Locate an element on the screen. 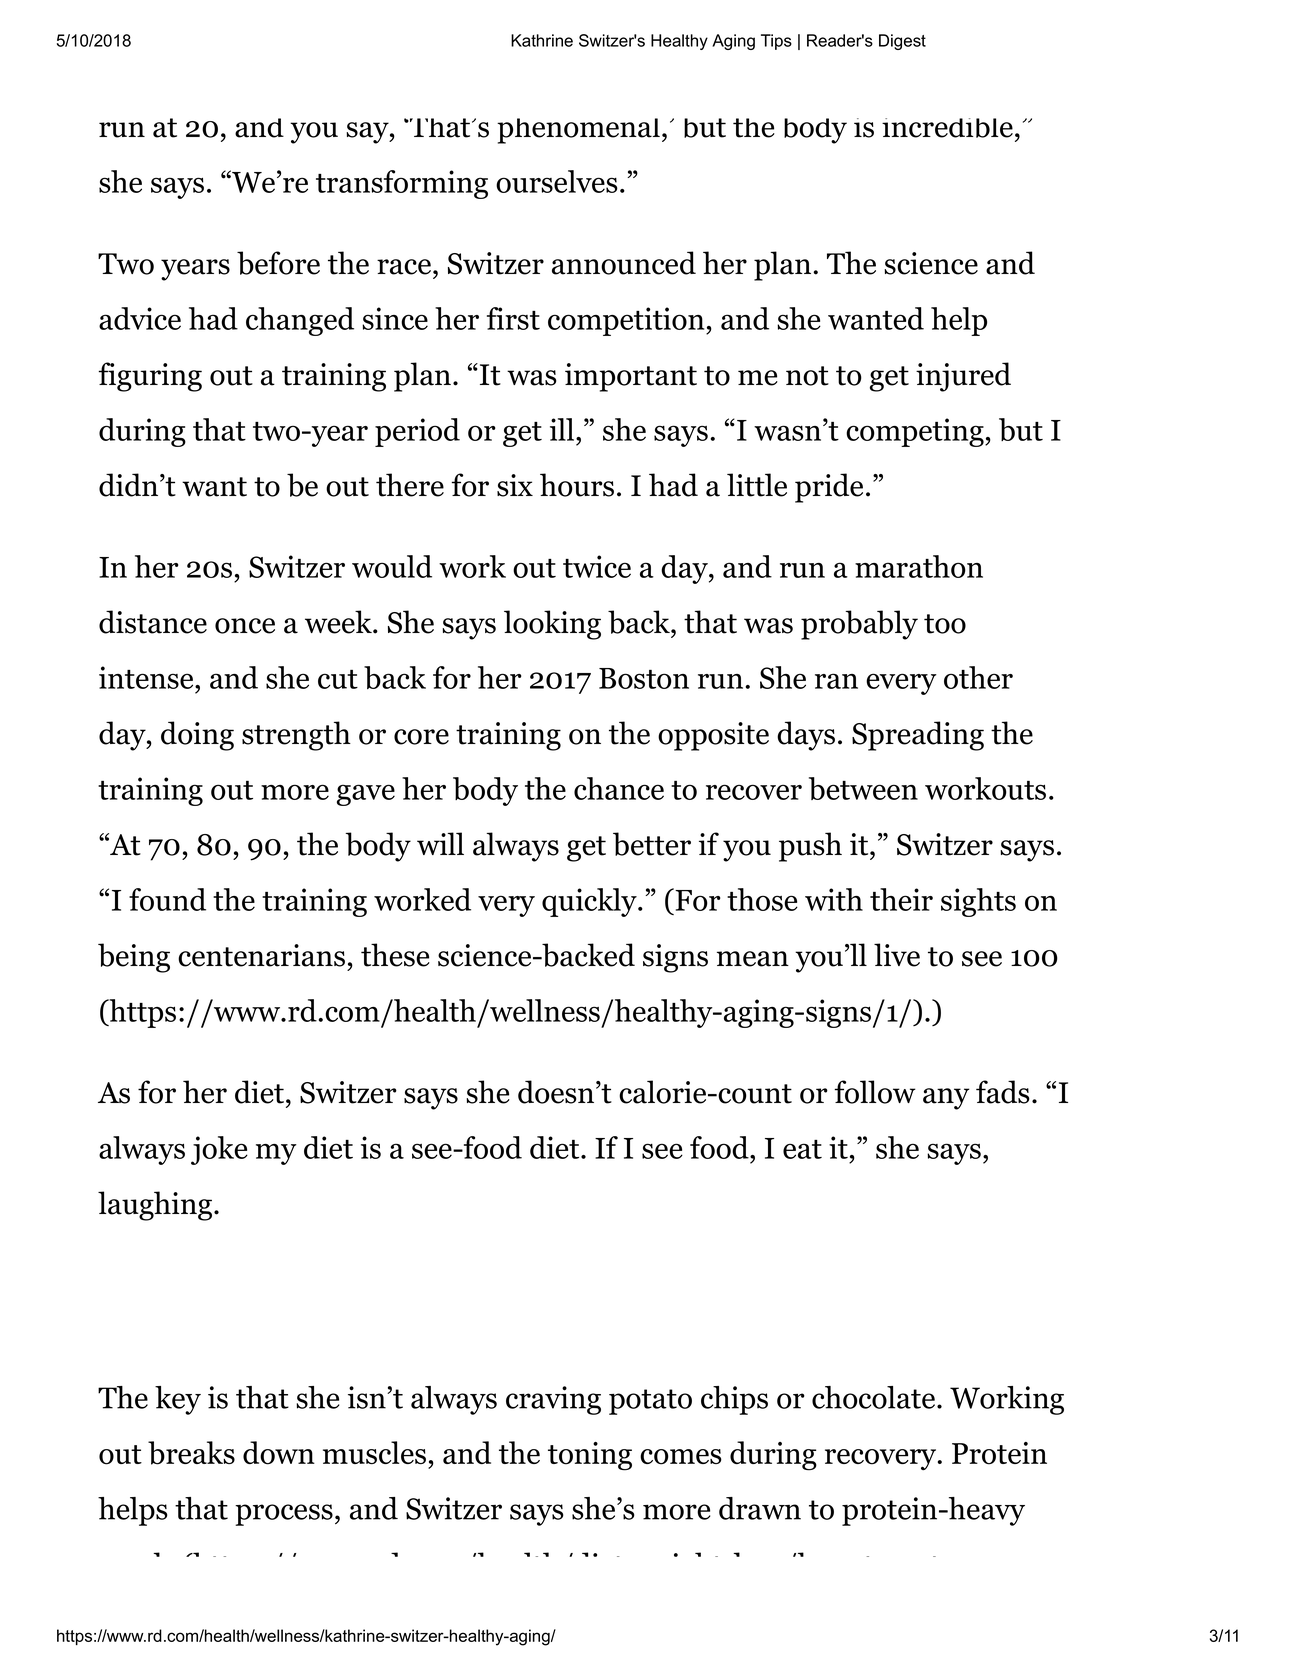 The width and height of the screenshot is (1297, 1678). twice is located at coordinates (597, 566).
